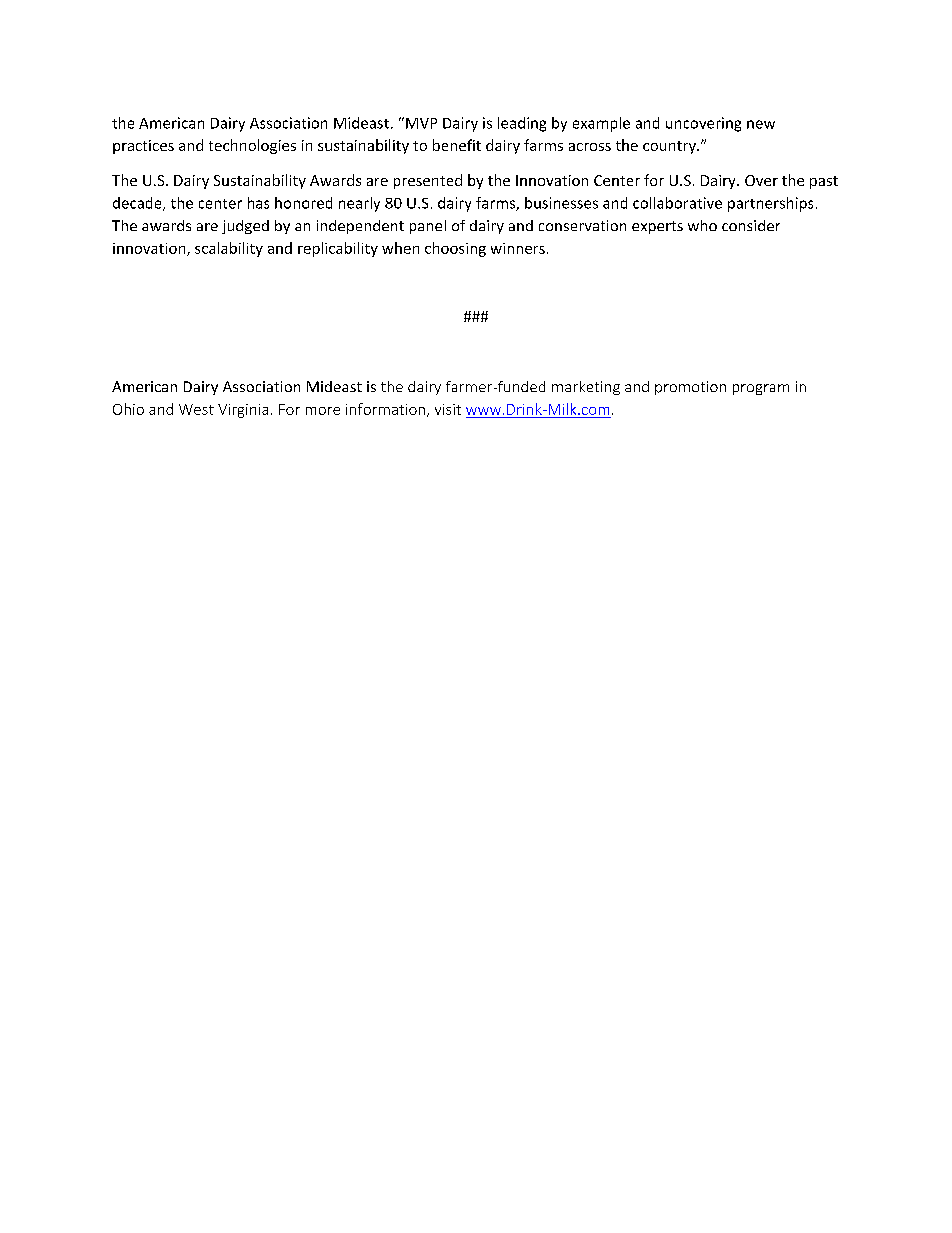 The image size is (952, 1233). I want to click on consider, so click(751, 225).
